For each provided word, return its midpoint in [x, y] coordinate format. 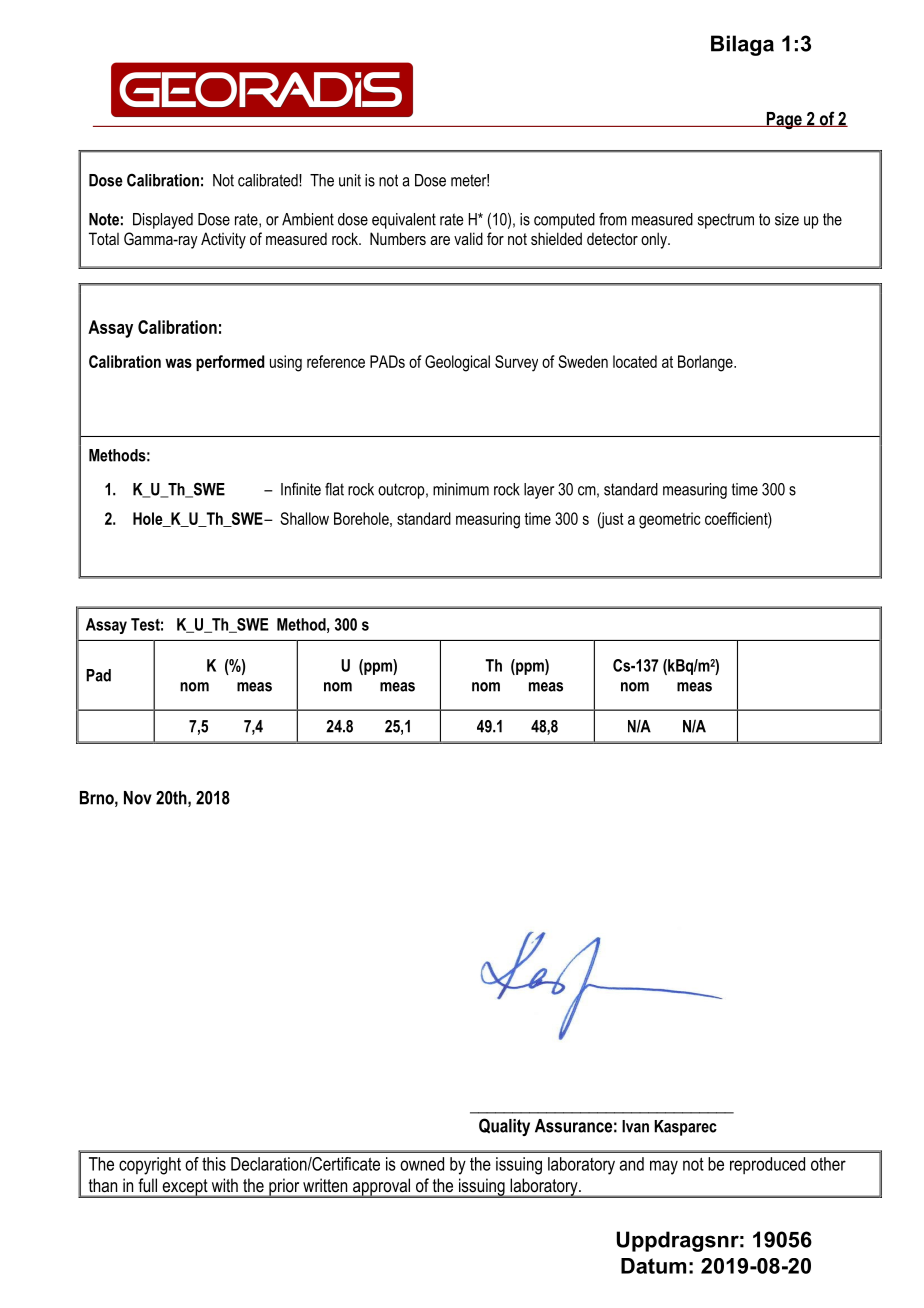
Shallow [304, 518]
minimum [461, 489]
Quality [504, 1127]
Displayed [163, 221]
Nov [138, 798]
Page [784, 120]
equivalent [404, 221]
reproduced [767, 1165]
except [185, 1188]
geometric [669, 520]
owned [422, 1164]
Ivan [635, 1126]
